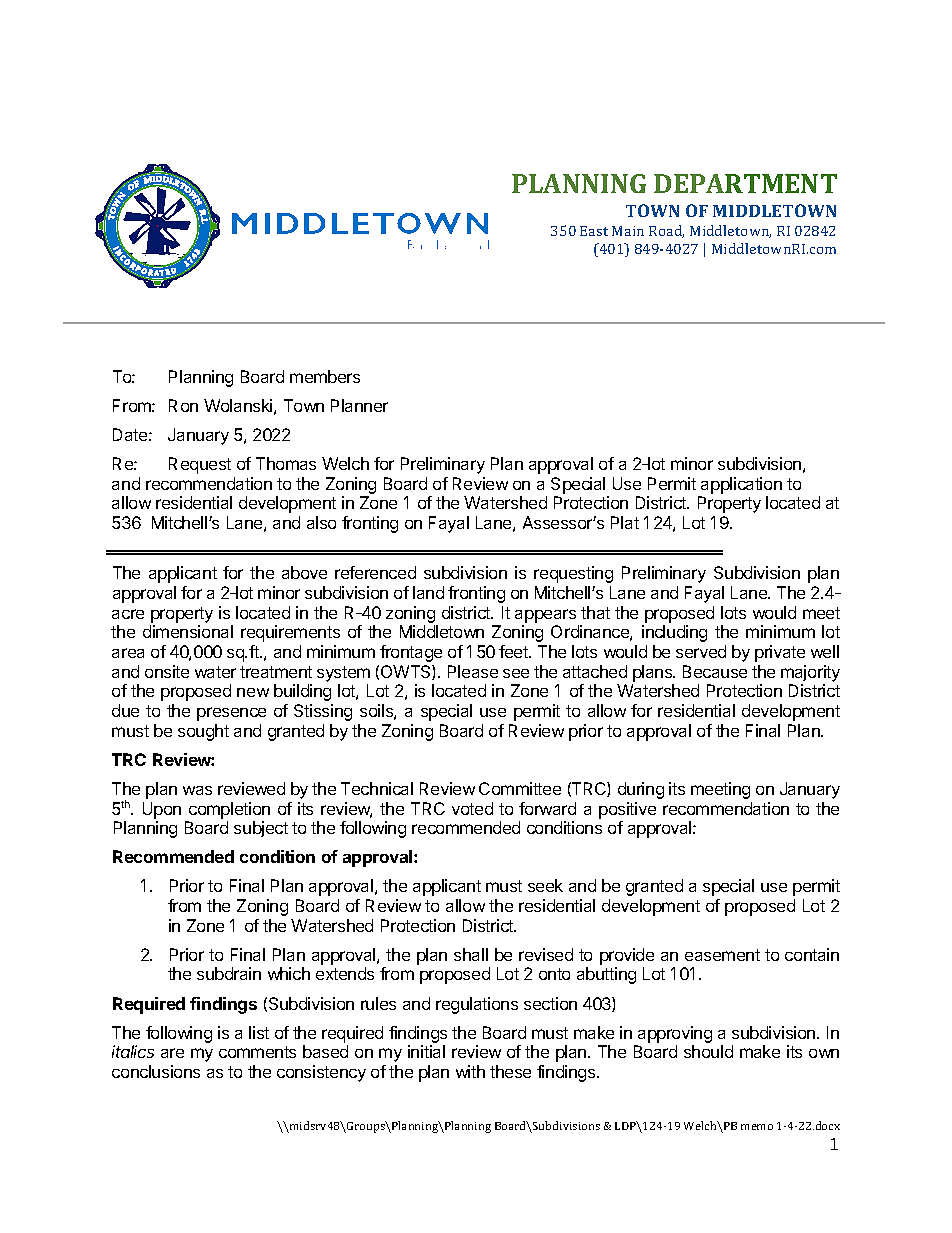  Describe the element at coordinates (286, 463) in the screenshot. I see `Thomas` at that location.
